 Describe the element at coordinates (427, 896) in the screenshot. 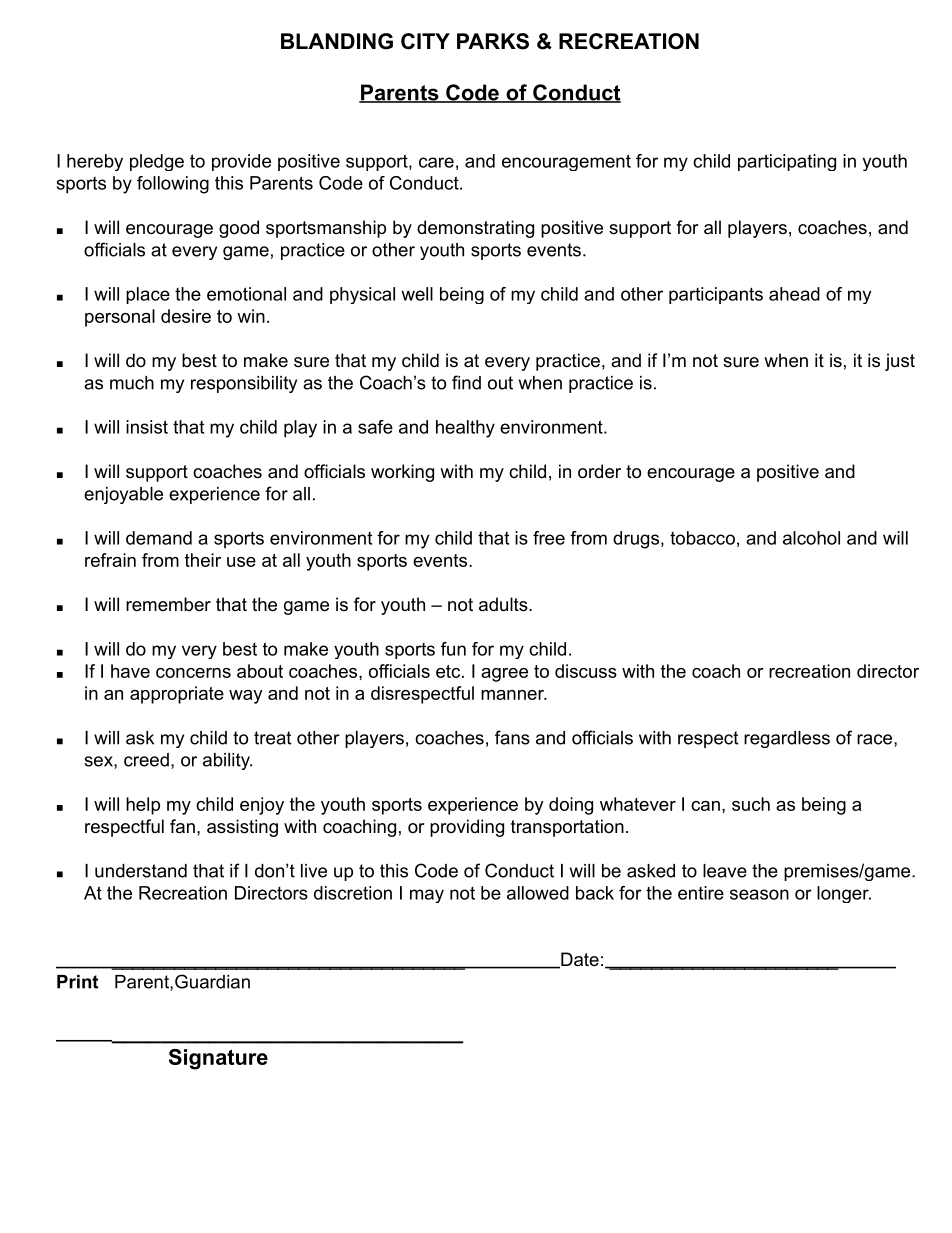

I see `may` at that location.
